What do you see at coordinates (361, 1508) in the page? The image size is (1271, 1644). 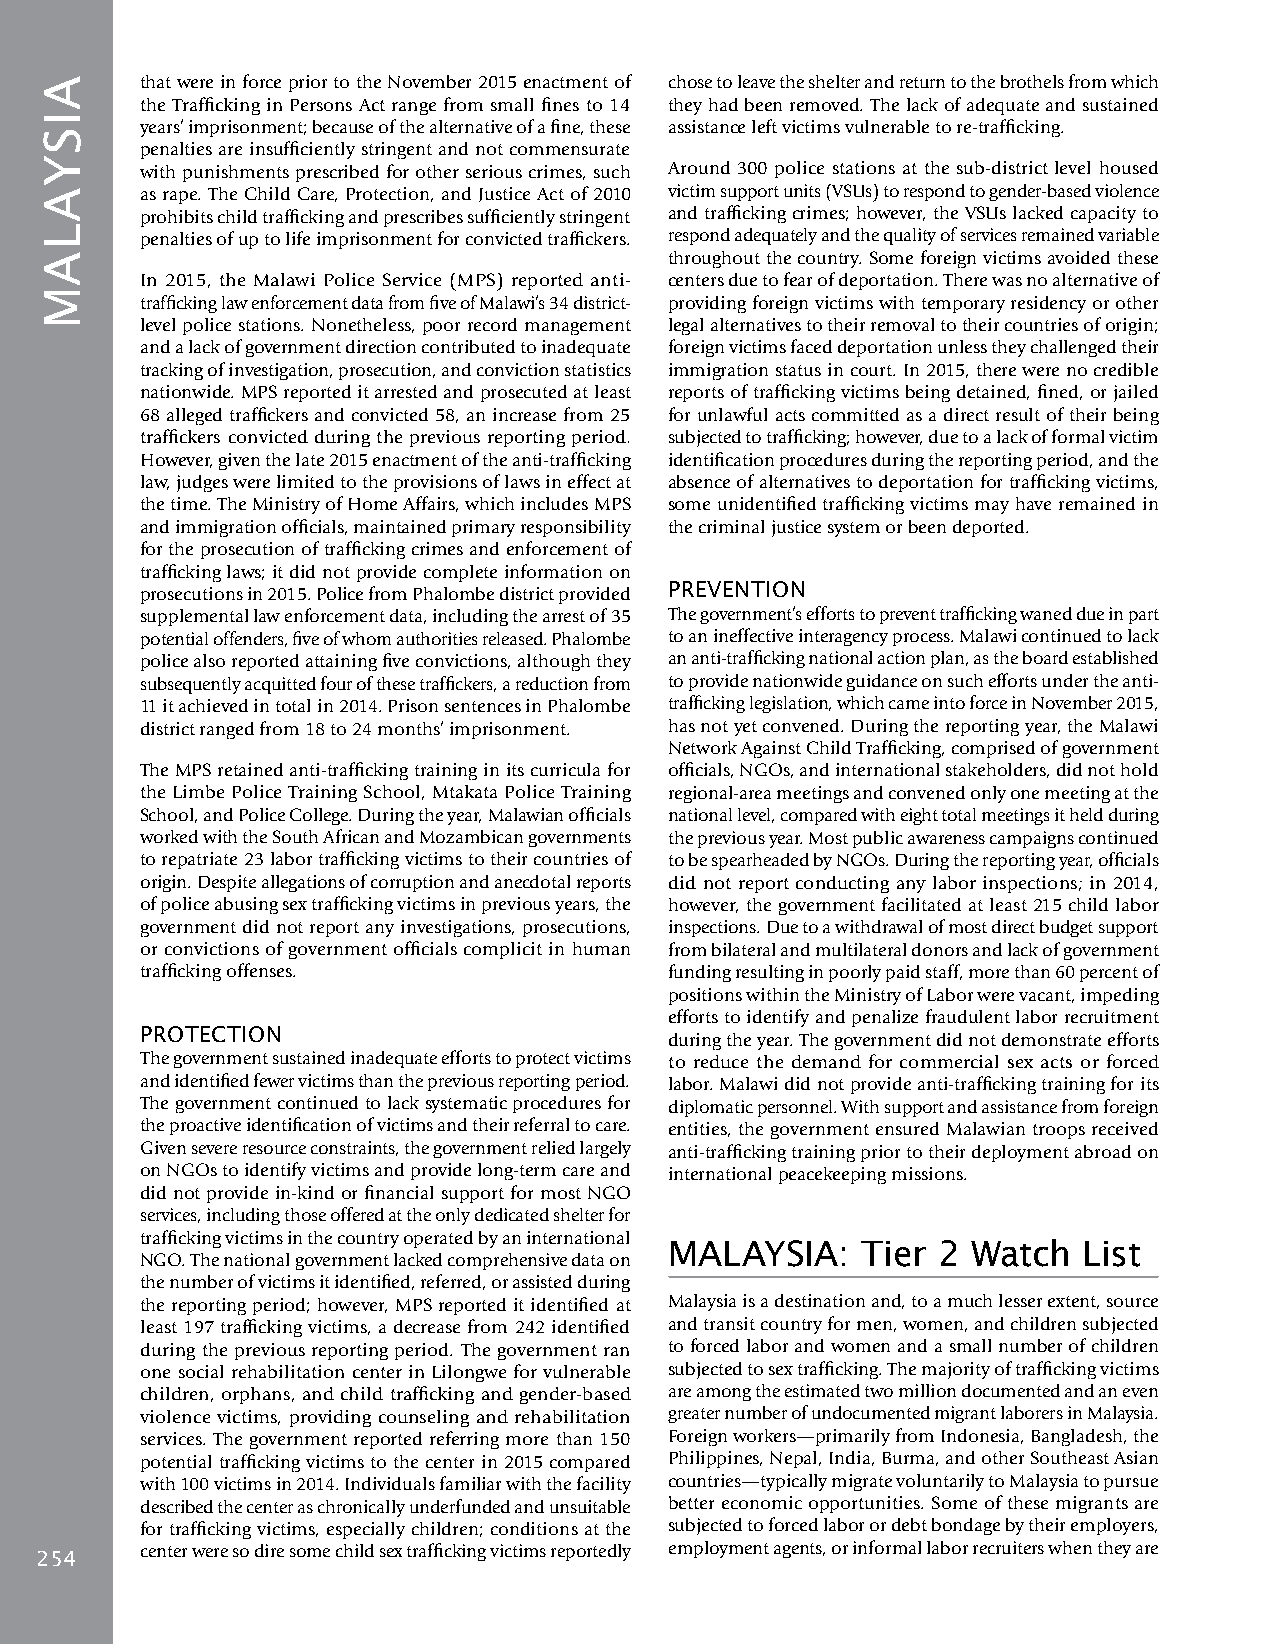 I see `chronically` at bounding box center [361, 1508].
